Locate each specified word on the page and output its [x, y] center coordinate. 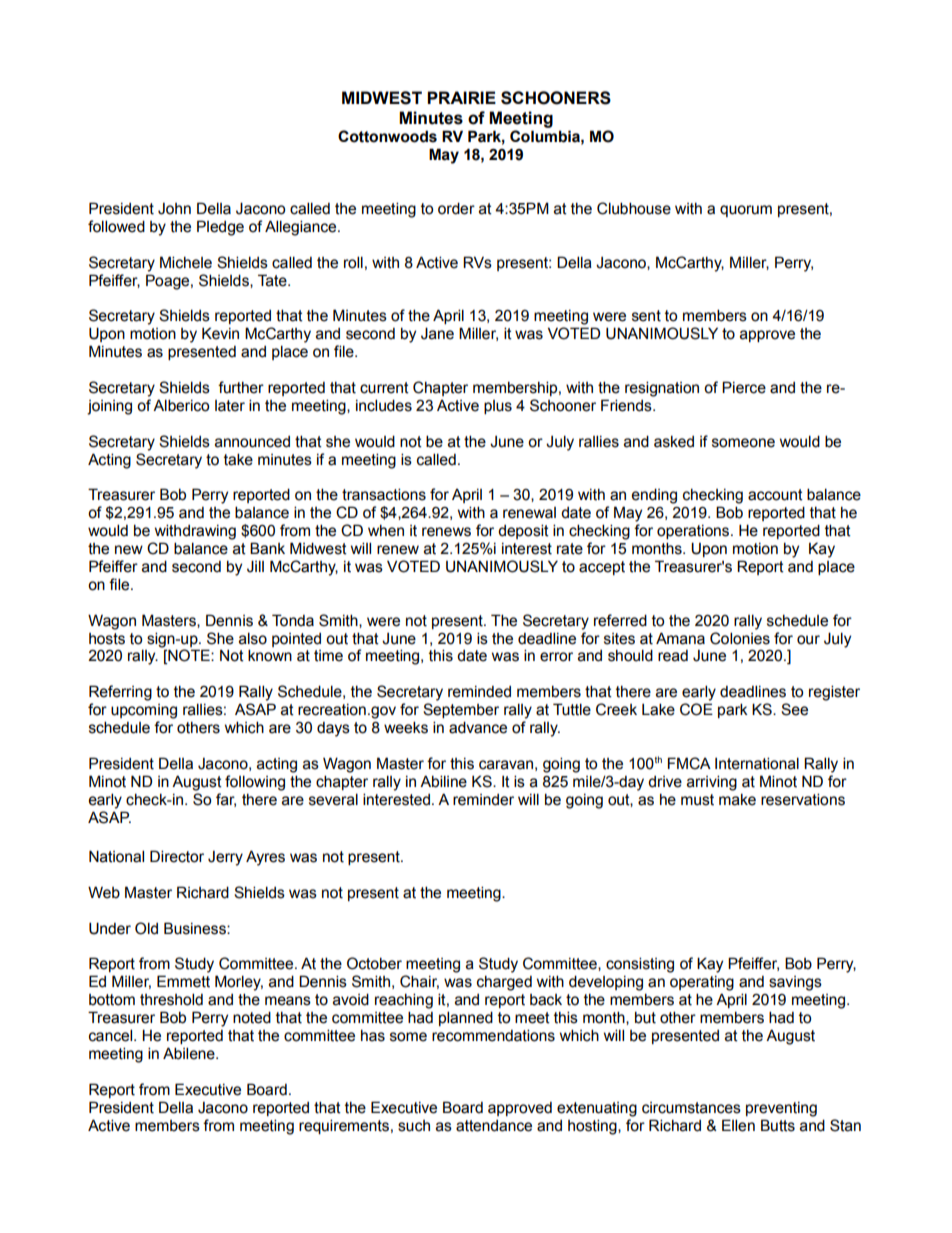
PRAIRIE [461, 97]
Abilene [190, 1053]
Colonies [740, 638]
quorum [746, 211]
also [253, 638]
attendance [494, 1126]
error [556, 657]
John [174, 209]
